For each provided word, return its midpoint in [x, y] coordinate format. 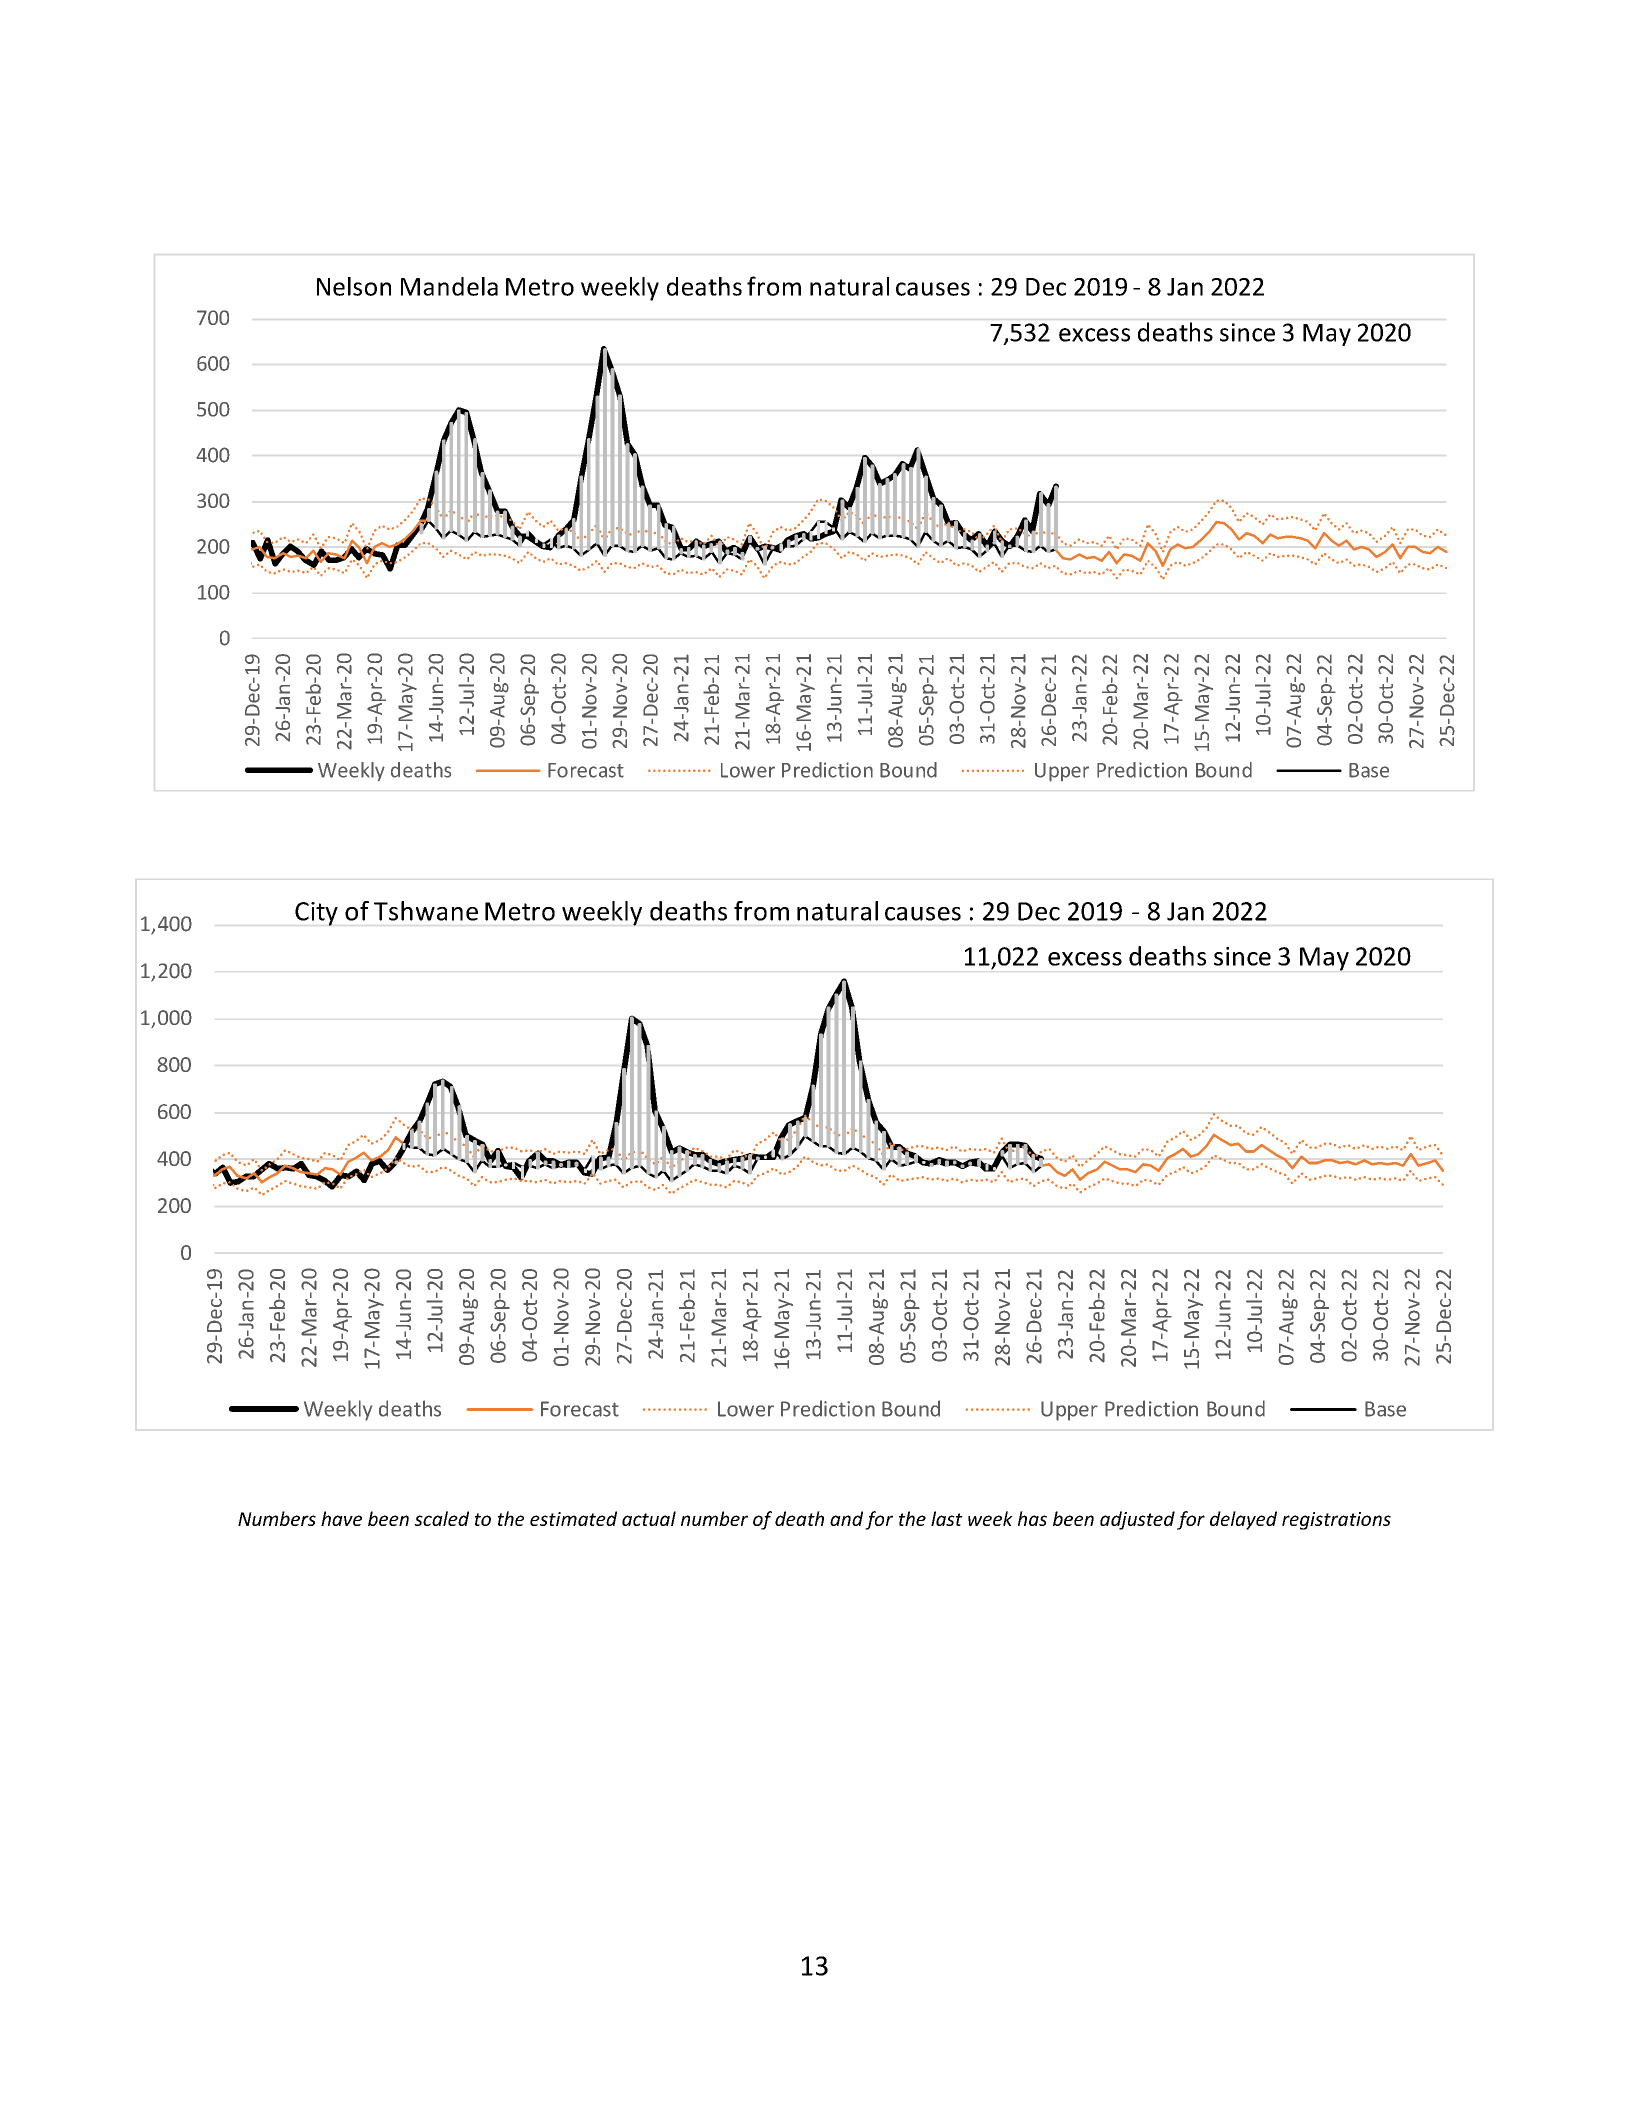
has [1032, 1518]
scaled [441, 1518]
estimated [573, 1518]
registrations [1336, 1521]
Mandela [449, 286]
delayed [1243, 1520]
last [947, 1518]
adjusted [1137, 1520]
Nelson [354, 286]
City [316, 914]
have [341, 1518]
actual [649, 1518]
